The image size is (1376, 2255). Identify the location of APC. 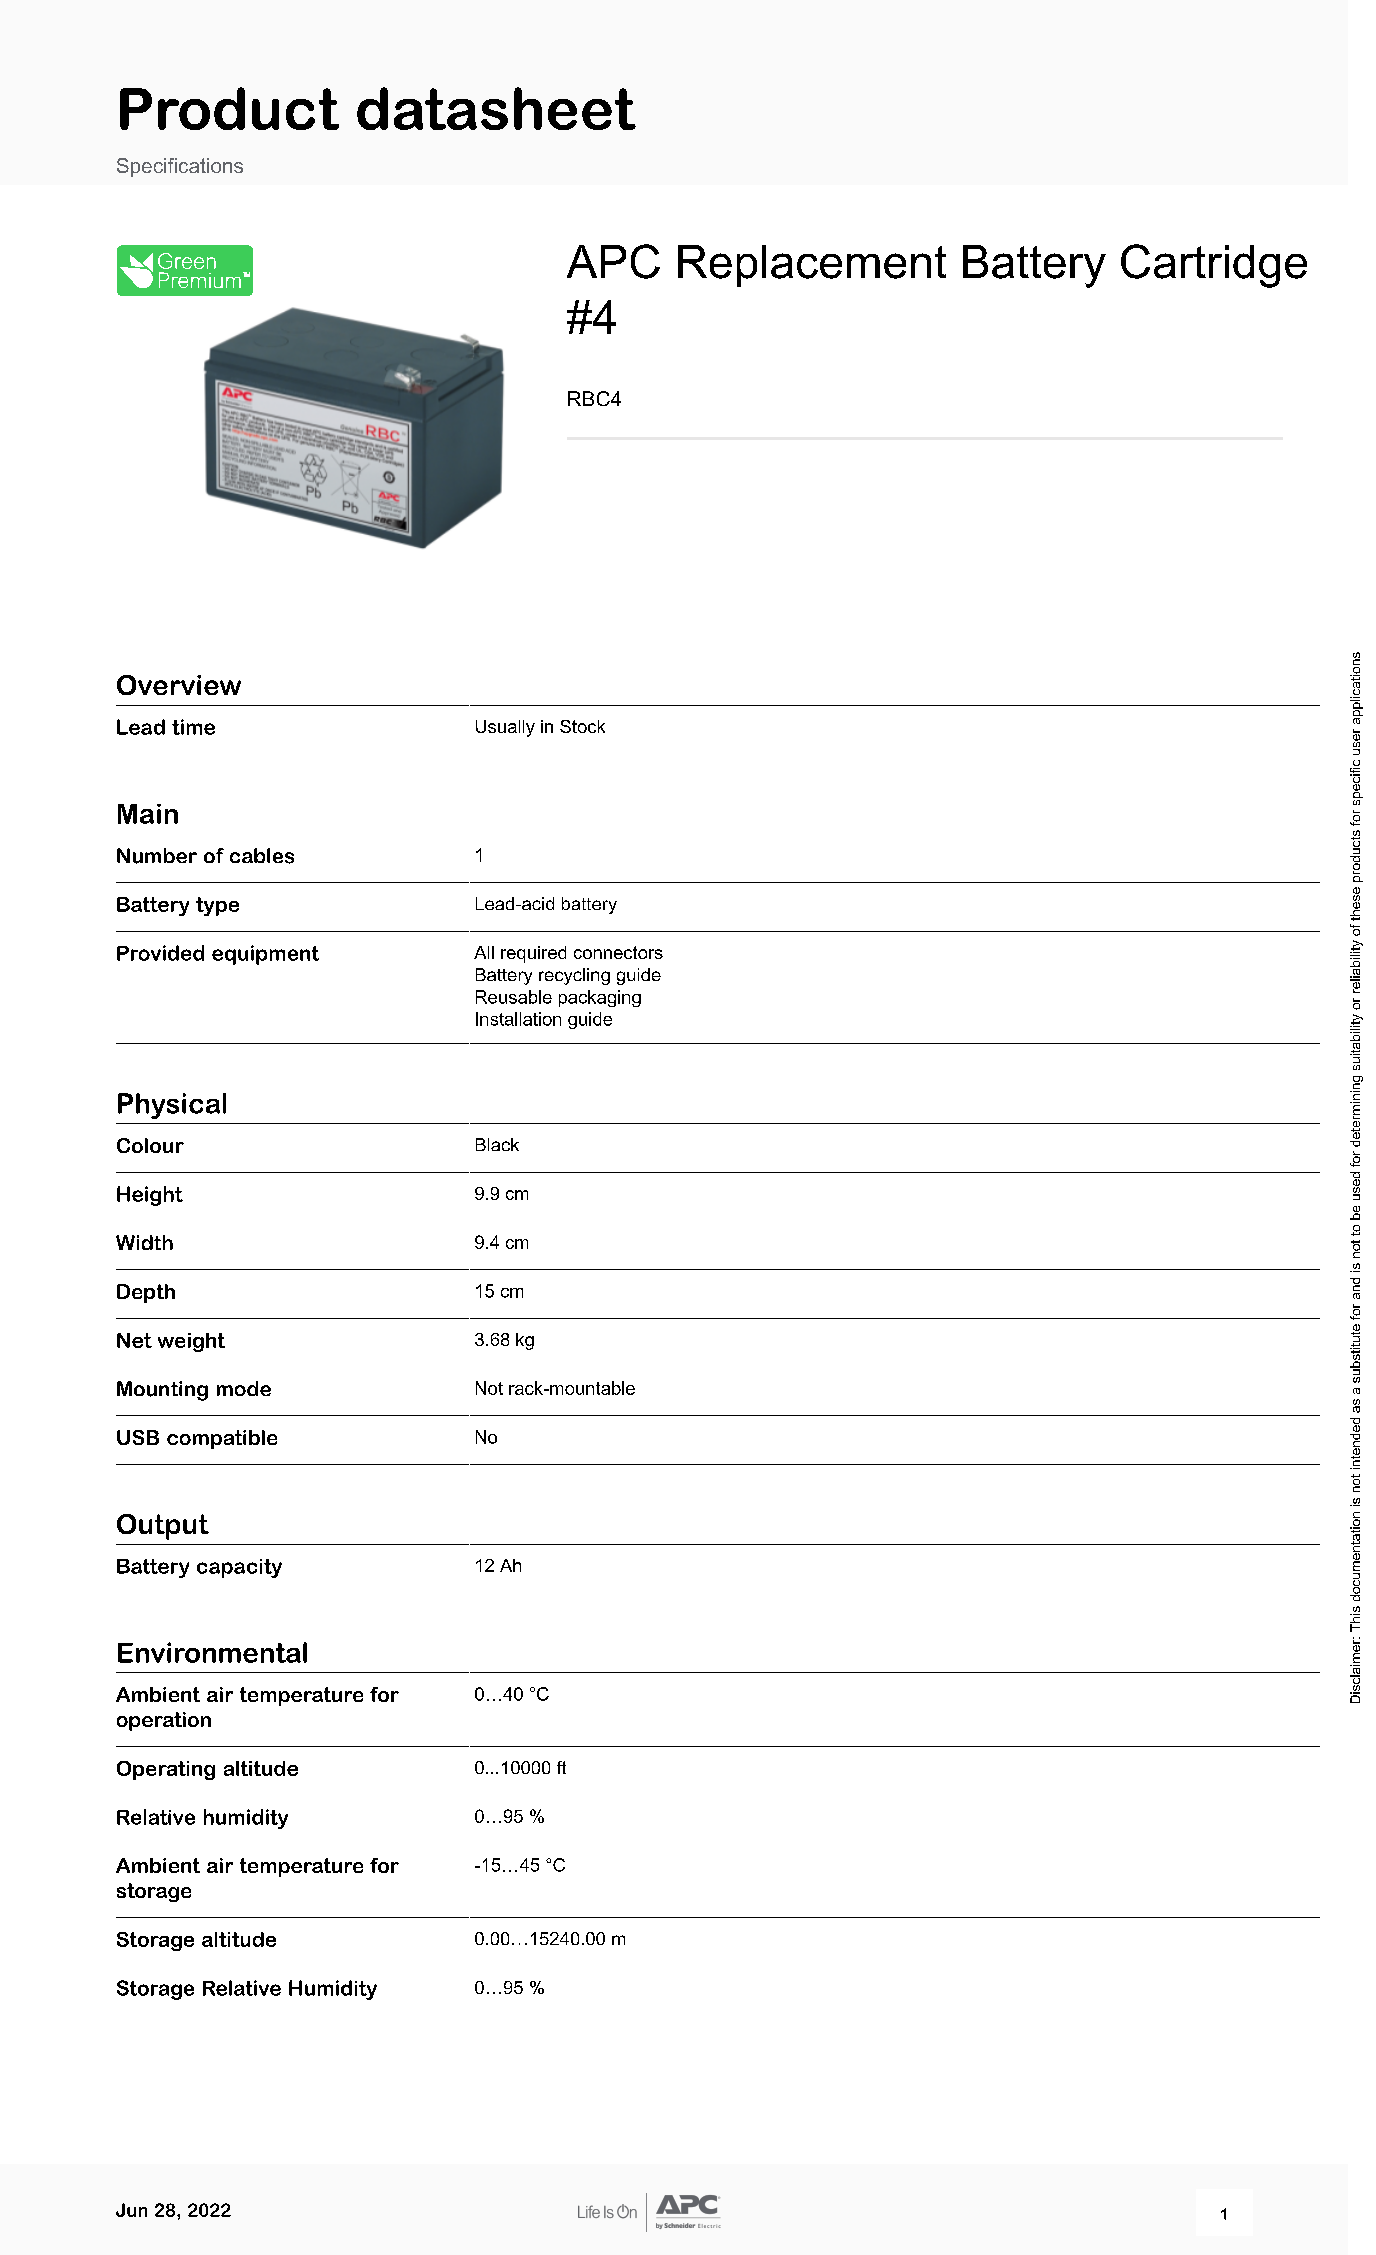
(613, 261).
